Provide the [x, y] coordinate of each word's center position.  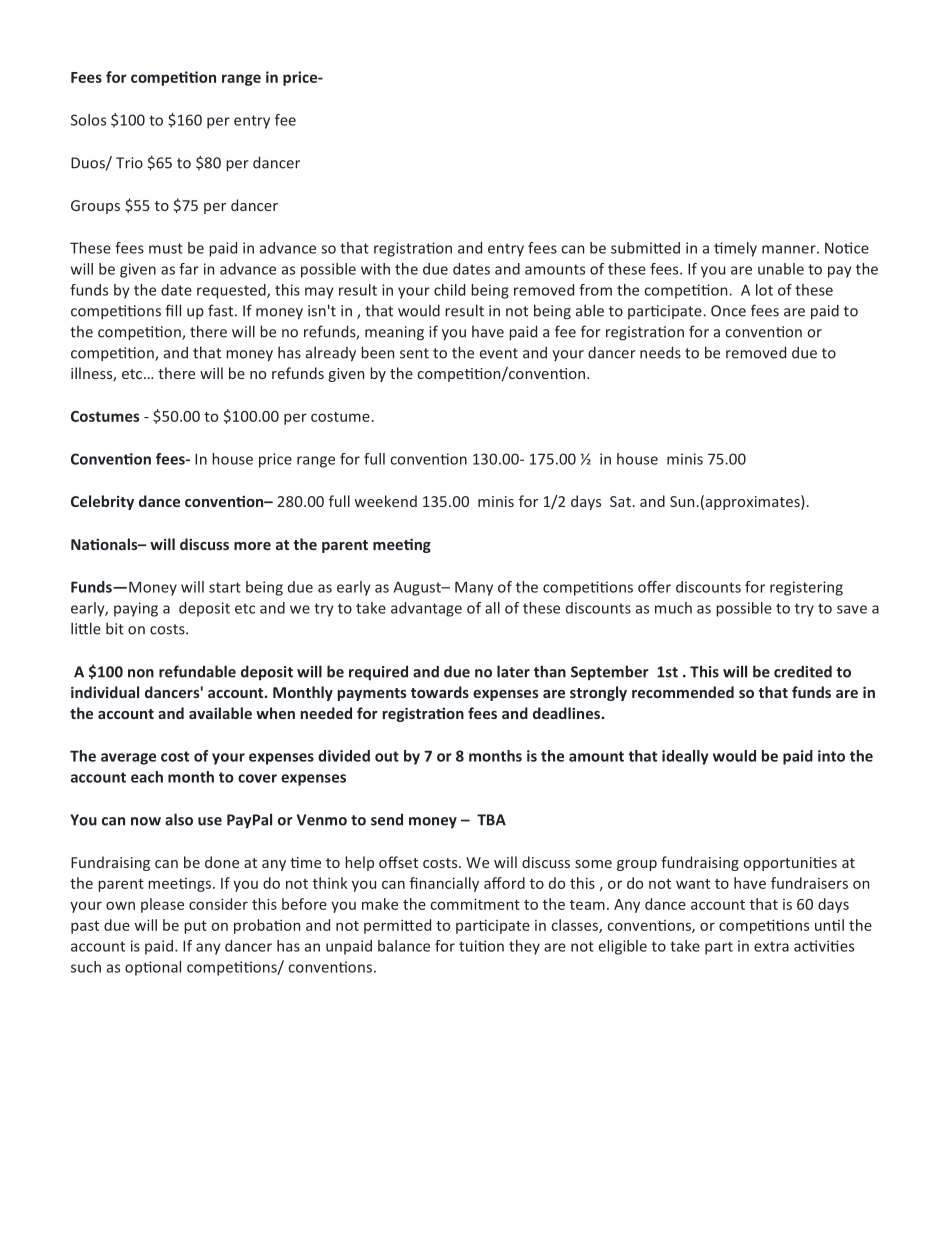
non [141, 673]
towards [440, 692]
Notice [847, 248]
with [375, 269]
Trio [129, 163]
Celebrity [102, 502]
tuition [481, 946]
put [195, 927]
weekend [386, 501]
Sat [620, 501]
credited [803, 671]
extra [771, 946]
